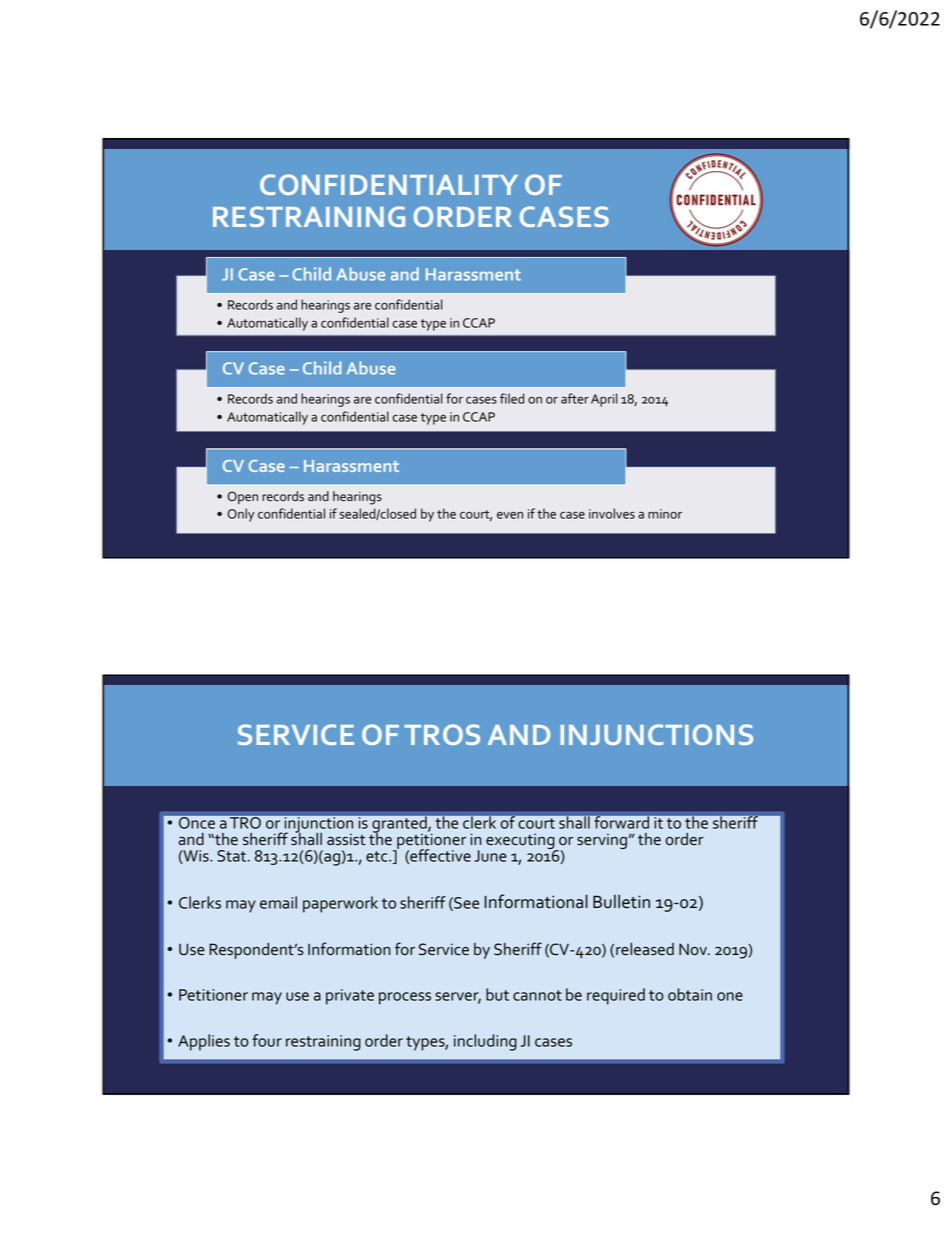  What do you see at coordinates (346, 839) in the screenshot?
I see `assist` at bounding box center [346, 839].
